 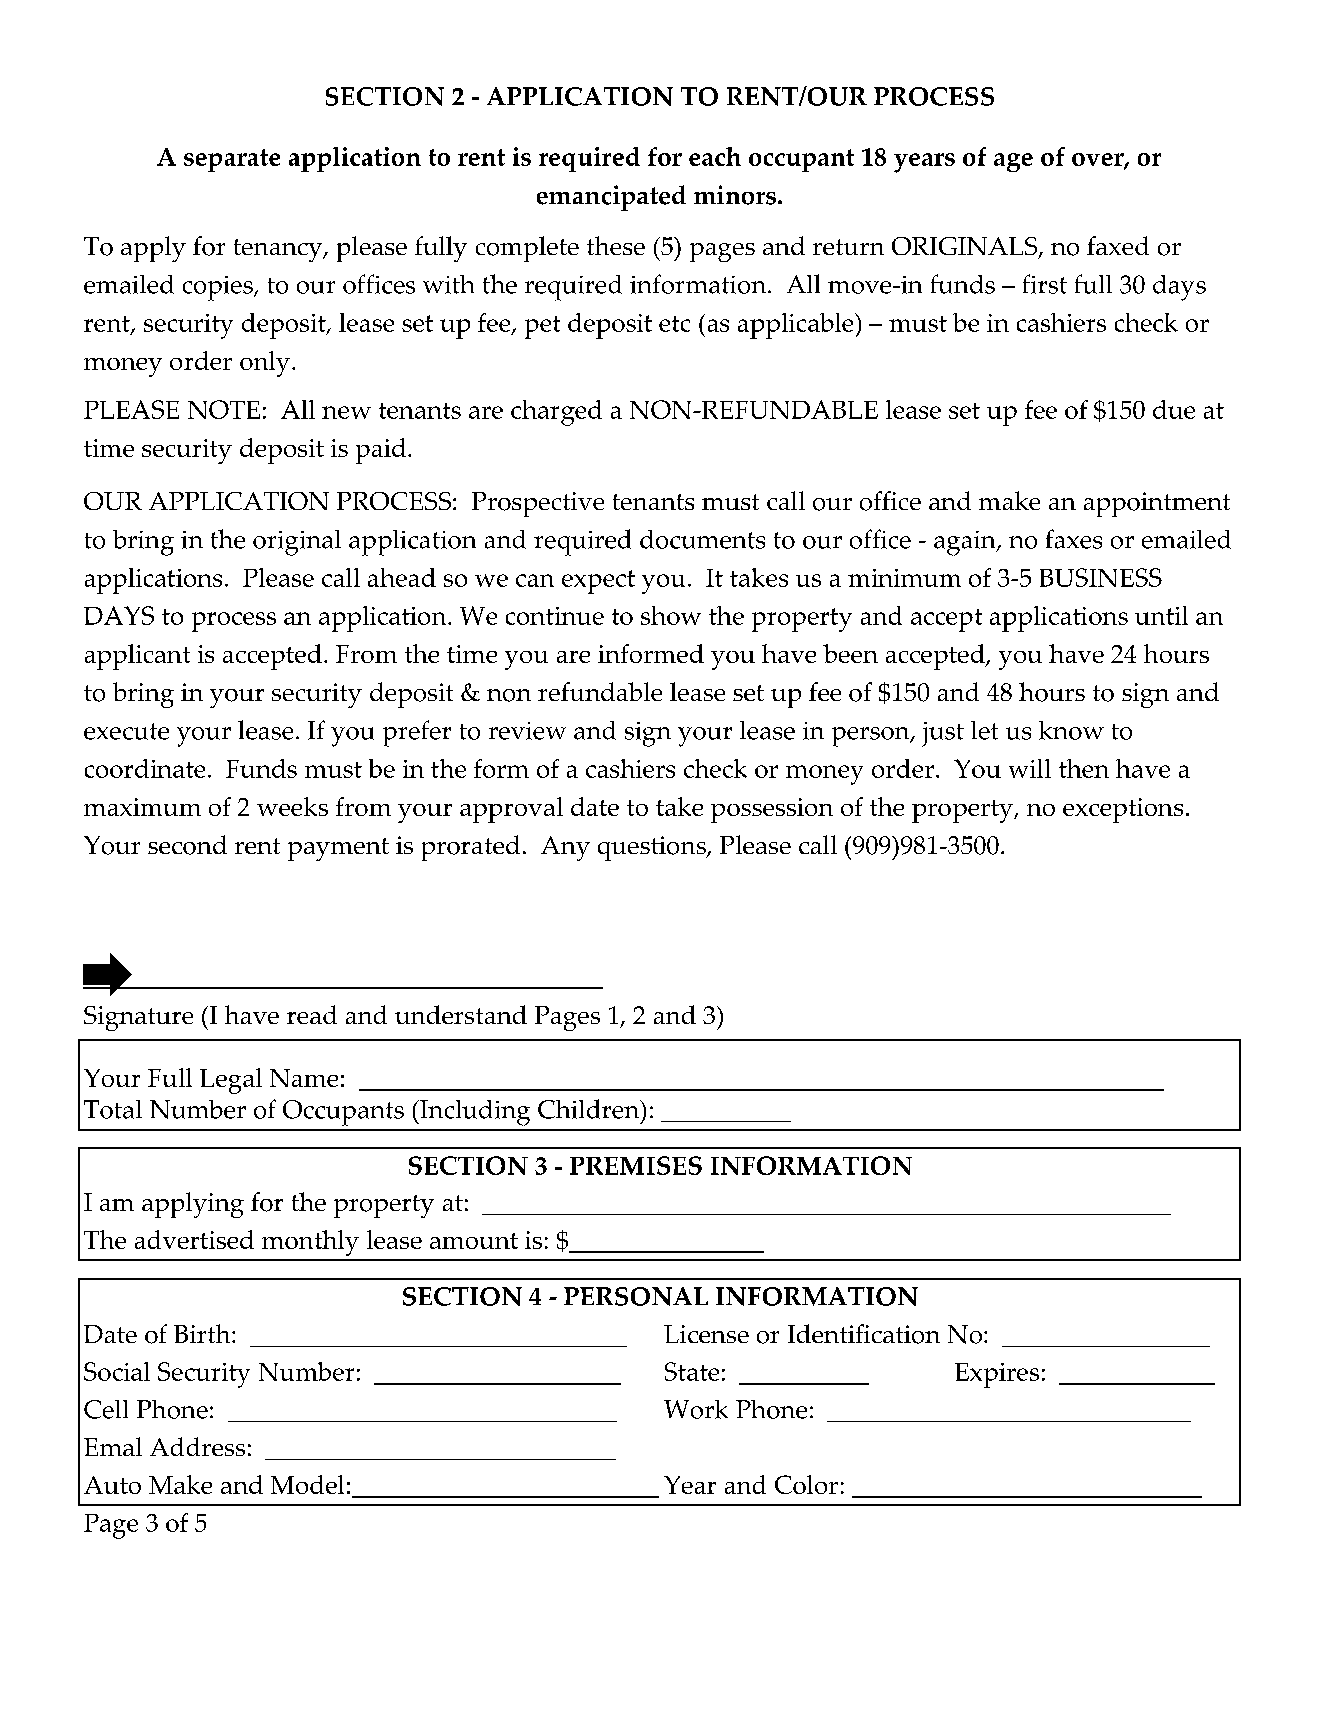 What do you see at coordinates (611, 198) in the screenshot?
I see `emancipated` at bounding box center [611, 198].
